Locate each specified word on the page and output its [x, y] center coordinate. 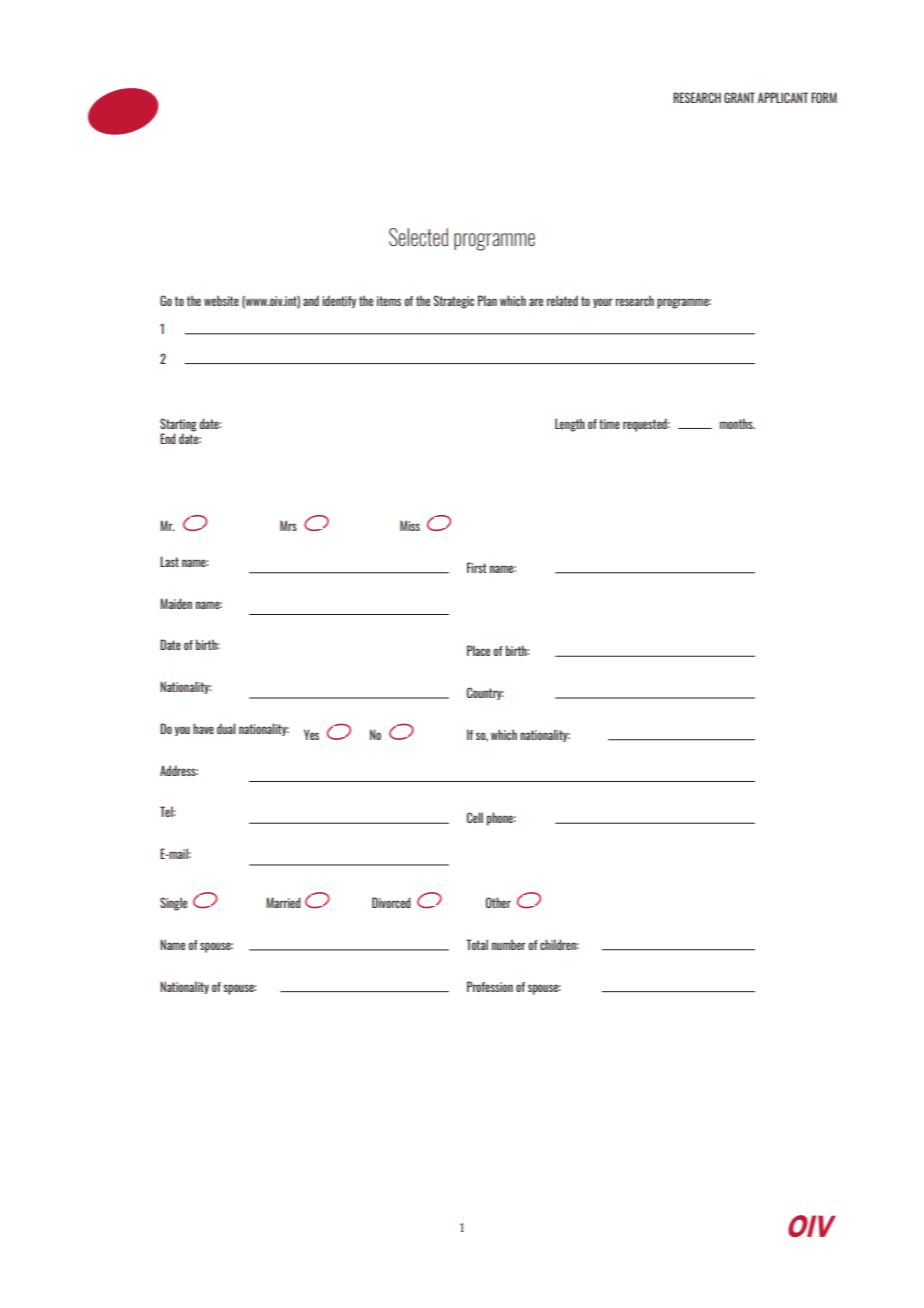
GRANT [739, 97]
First [477, 567]
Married [283, 902]
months [737, 423]
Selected [418, 237]
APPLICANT [783, 97]
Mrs [288, 525]
